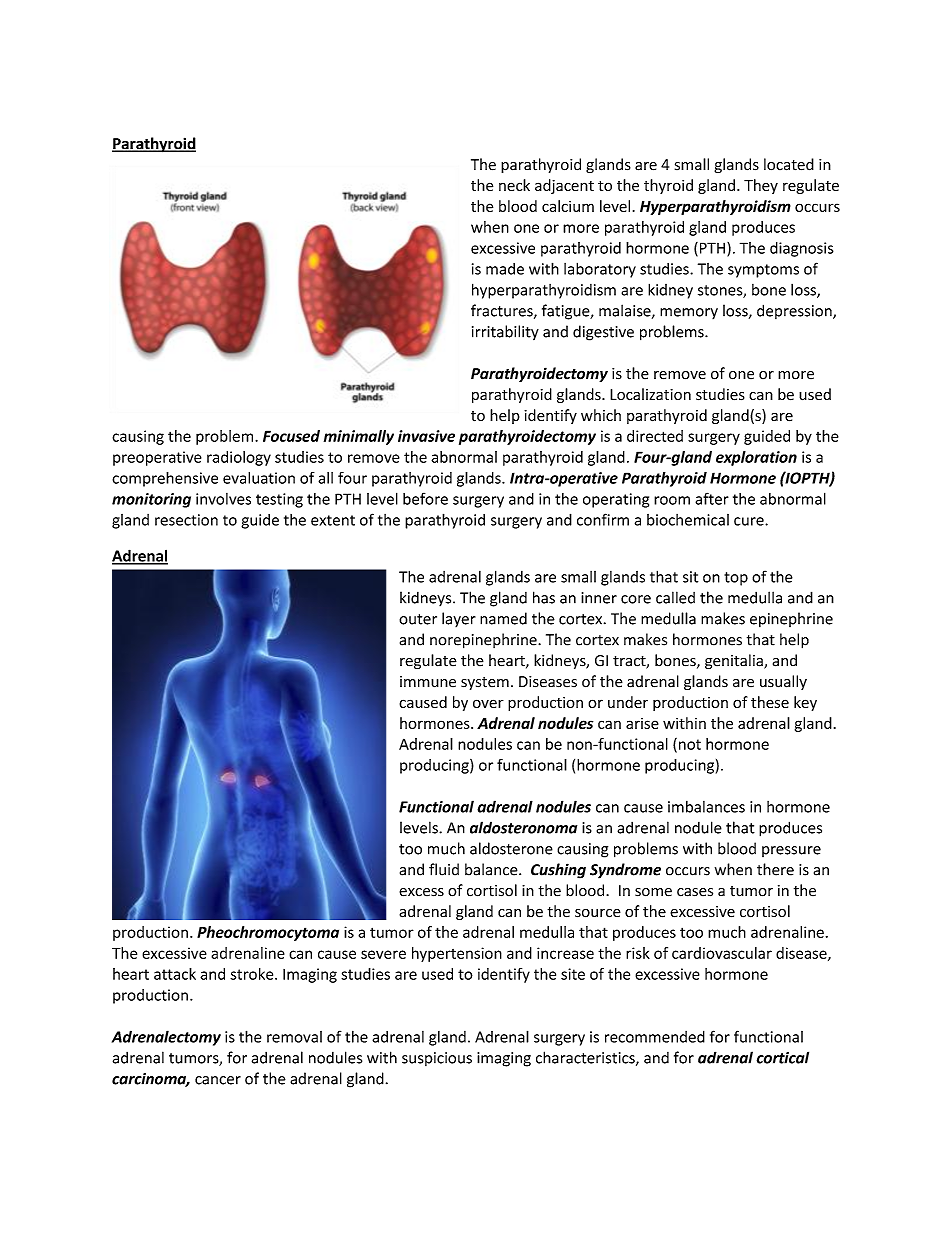  I want to click on They, so click(761, 186).
